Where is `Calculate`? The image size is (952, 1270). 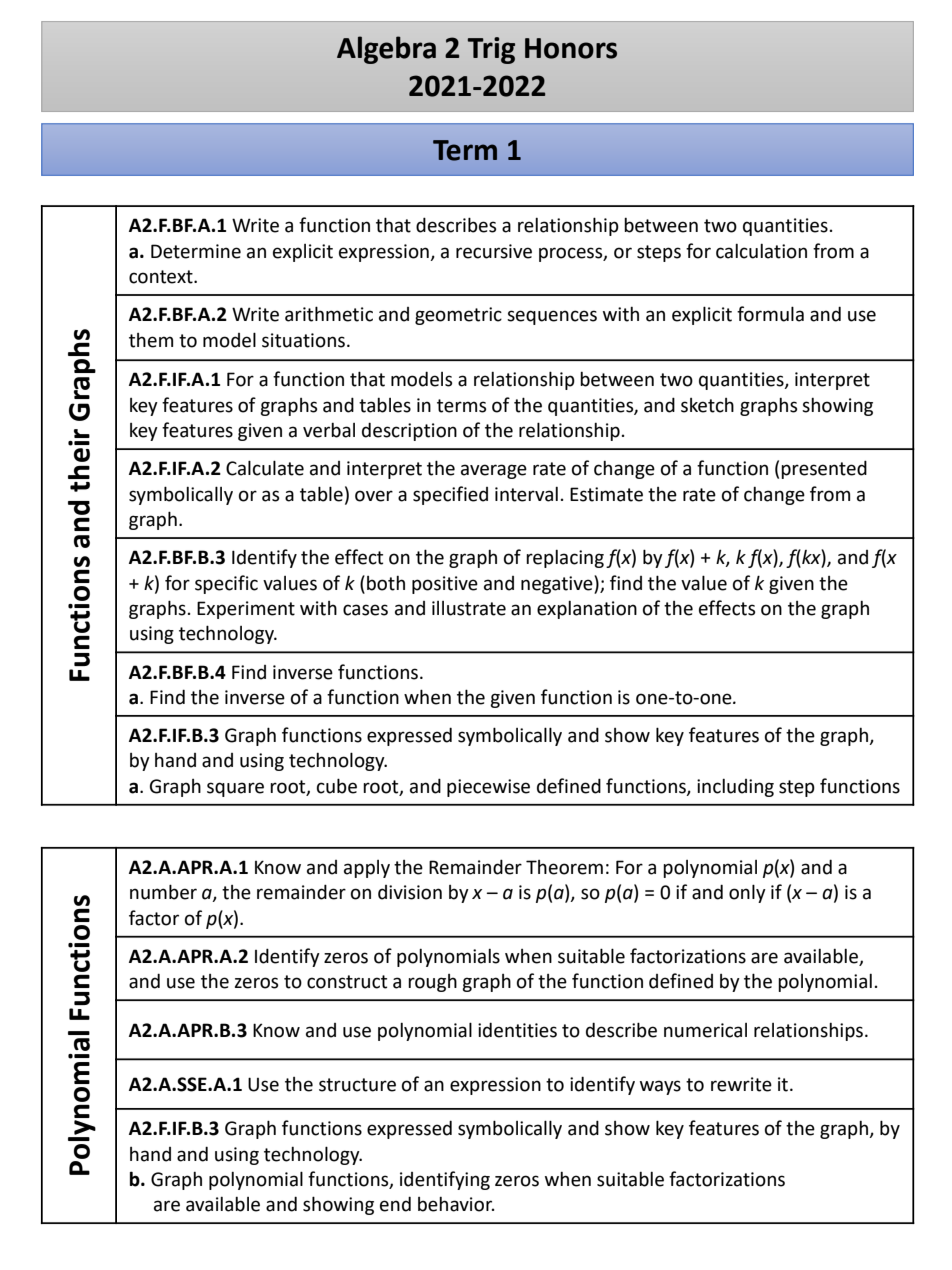 Calculate is located at coordinates (265, 468).
